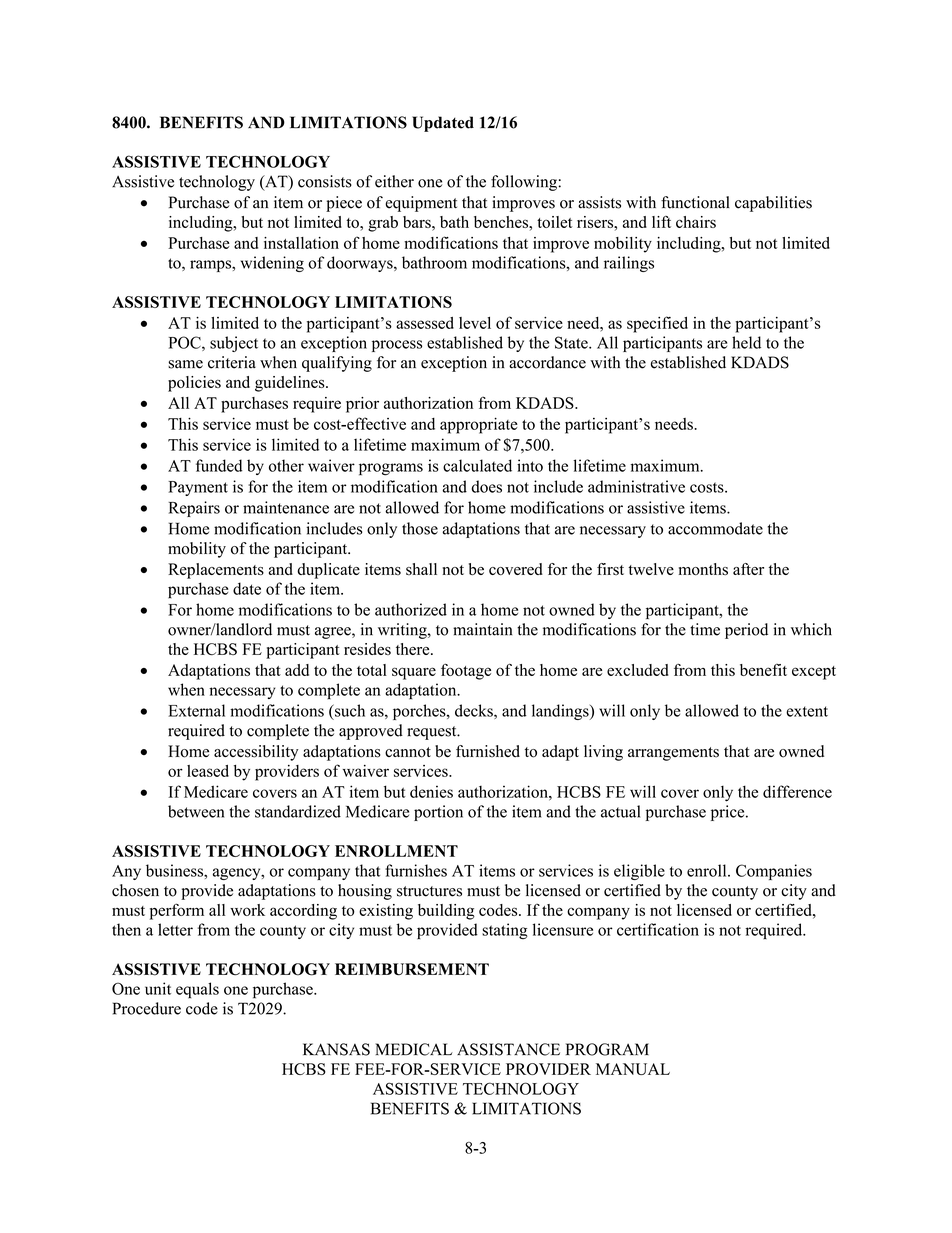 The image size is (952, 1233). I want to click on portion, so click(438, 813).
